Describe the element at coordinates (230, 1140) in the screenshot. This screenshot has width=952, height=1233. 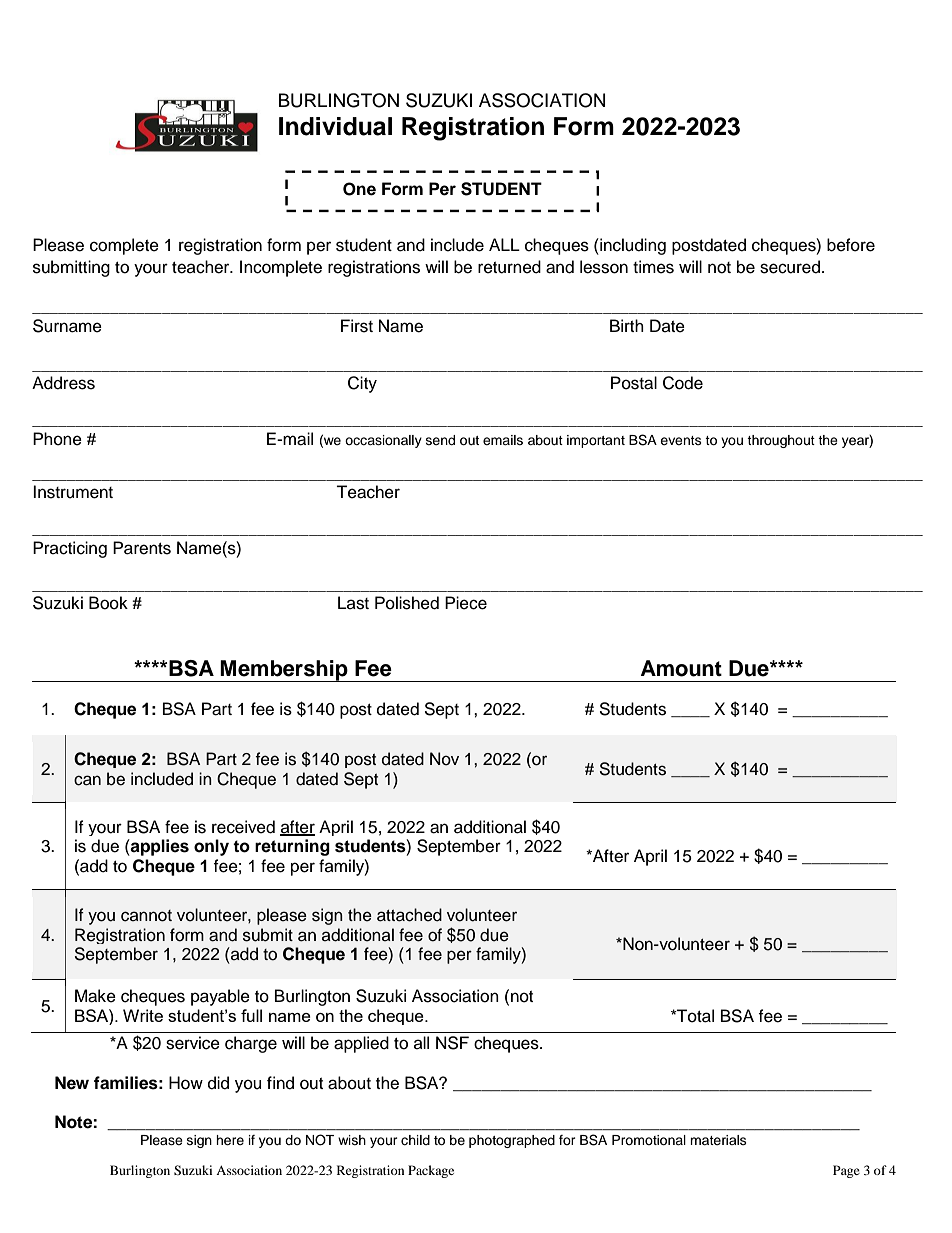
I see `here` at that location.
